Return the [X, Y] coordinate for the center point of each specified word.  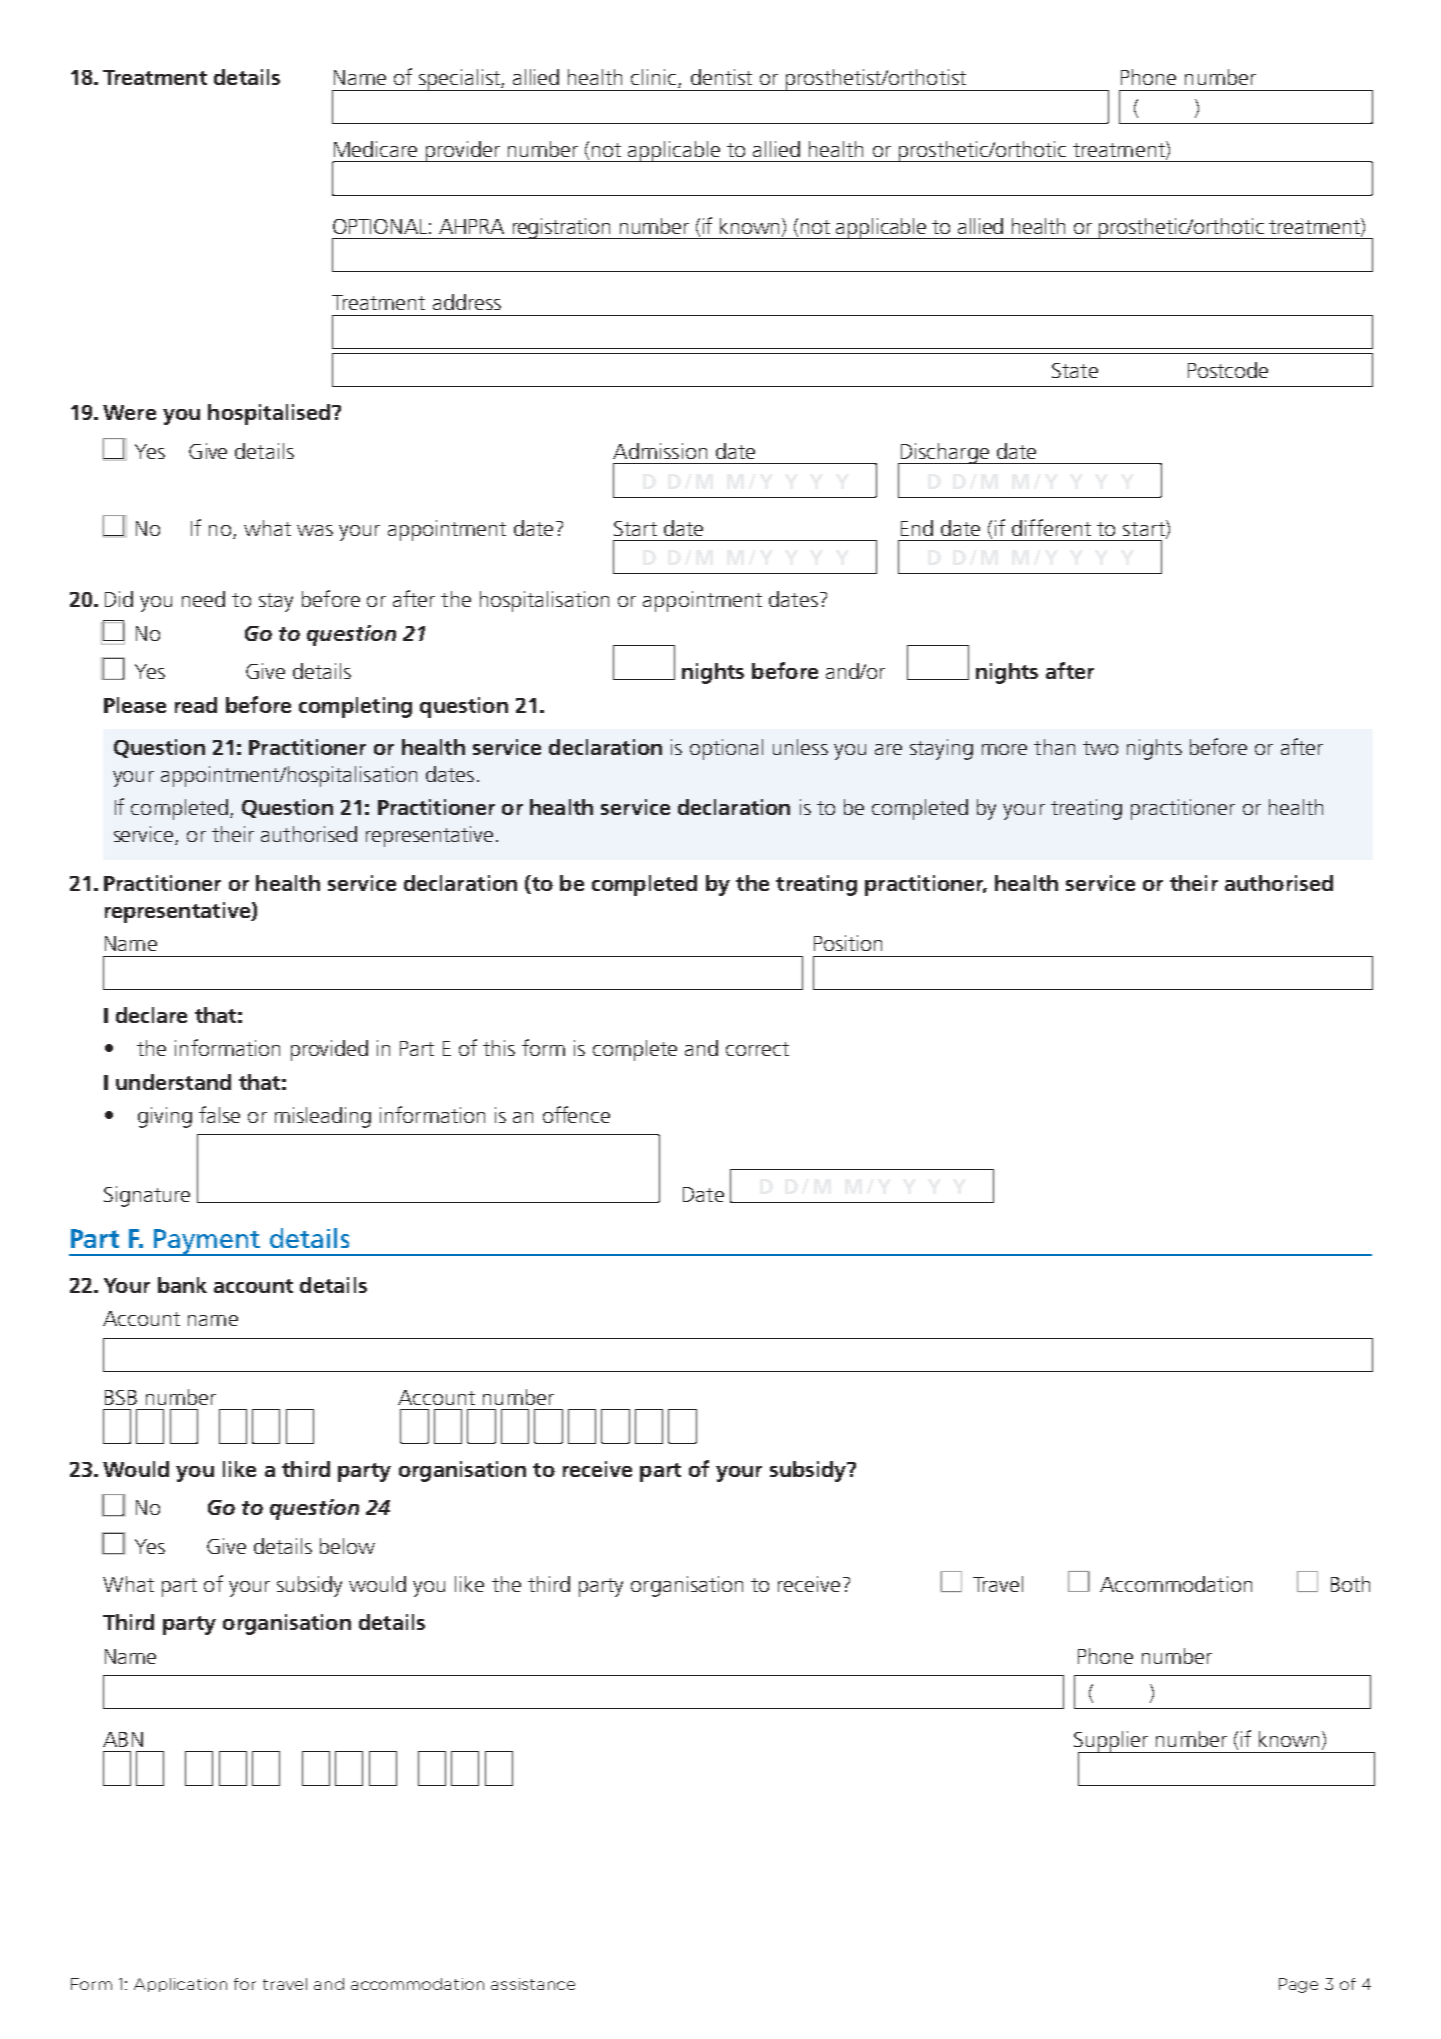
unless [800, 747]
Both [1350, 1584]
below [347, 1546]
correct [757, 1049]
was [315, 530]
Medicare [375, 149]
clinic [655, 78]
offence [576, 1114]
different [1051, 527]
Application [180, 1985]
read [196, 705]
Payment [207, 1242]
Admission [660, 451]
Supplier [1112, 1742]
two [1100, 748]
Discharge [944, 454]
